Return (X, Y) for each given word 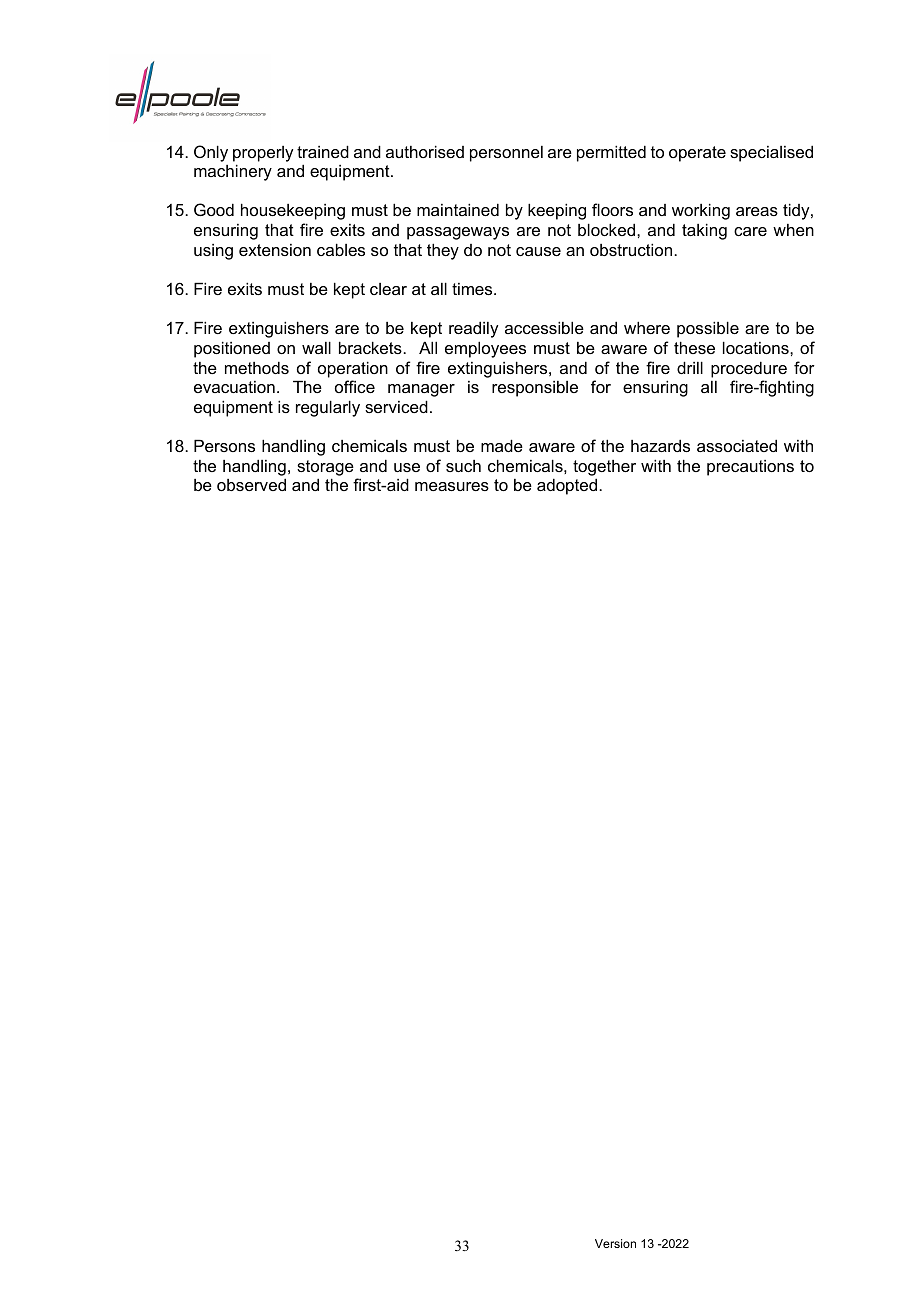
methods (257, 367)
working (701, 211)
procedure (749, 369)
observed (251, 484)
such (463, 466)
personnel (506, 154)
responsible (535, 389)
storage (325, 468)
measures (452, 486)
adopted (568, 486)
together (604, 468)
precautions (750, 468)
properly (263, 154)
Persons (224, 445)
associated (737, 445)
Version (615, 1243)
